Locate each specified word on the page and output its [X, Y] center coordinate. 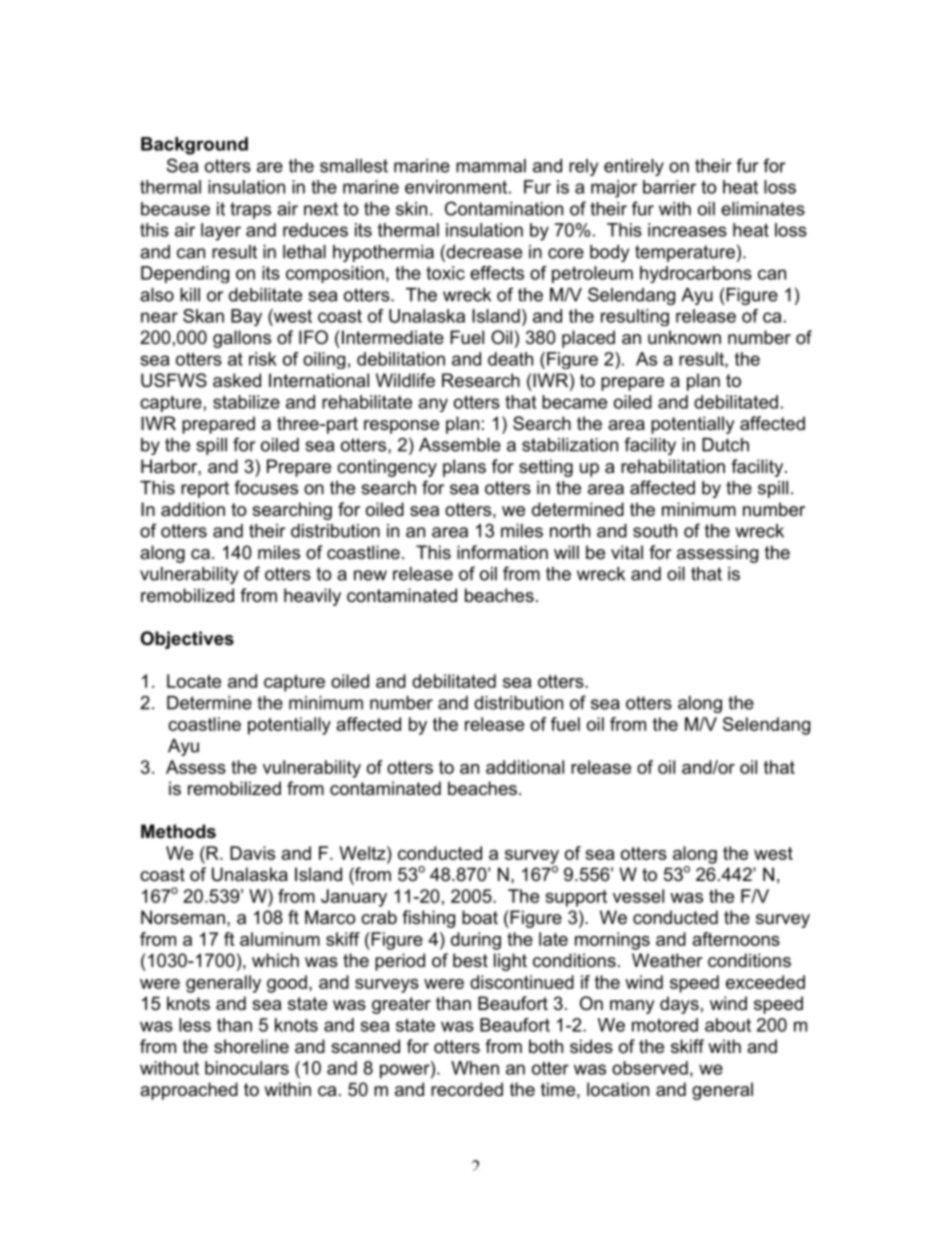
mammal [491, 166]
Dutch [725, 445]
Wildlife [405, 380]
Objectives [187, 640]
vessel [638, 896]
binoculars [247, 1068]
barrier [669, 187]
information [502, 552]
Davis [252, 853]
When [475, 1068]
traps [250, 210]
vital [627, 552]
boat [480, 917]
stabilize [246, 402]
